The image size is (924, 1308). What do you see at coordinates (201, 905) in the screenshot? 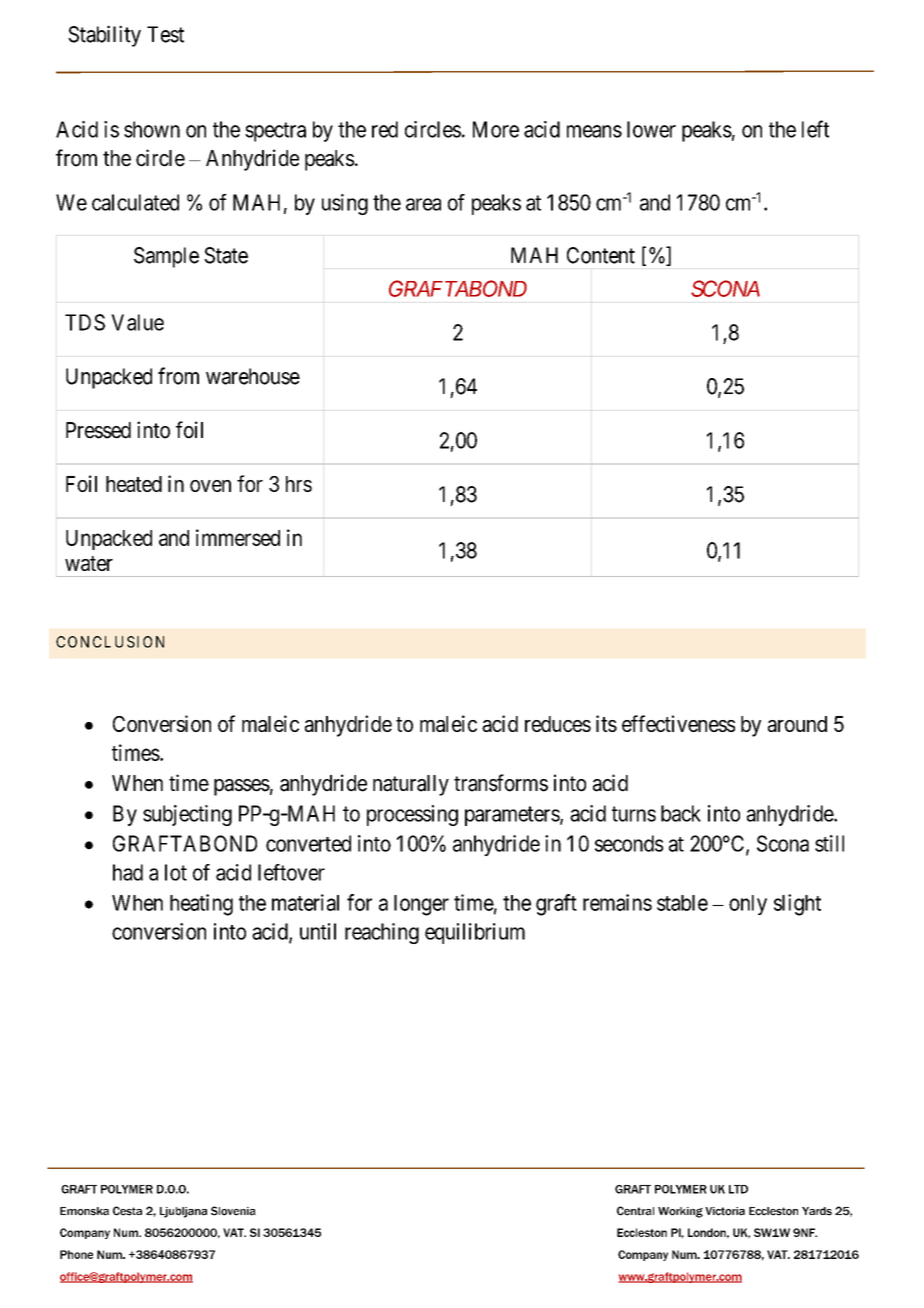
I see `heating` at bounding box center [201, 905].
